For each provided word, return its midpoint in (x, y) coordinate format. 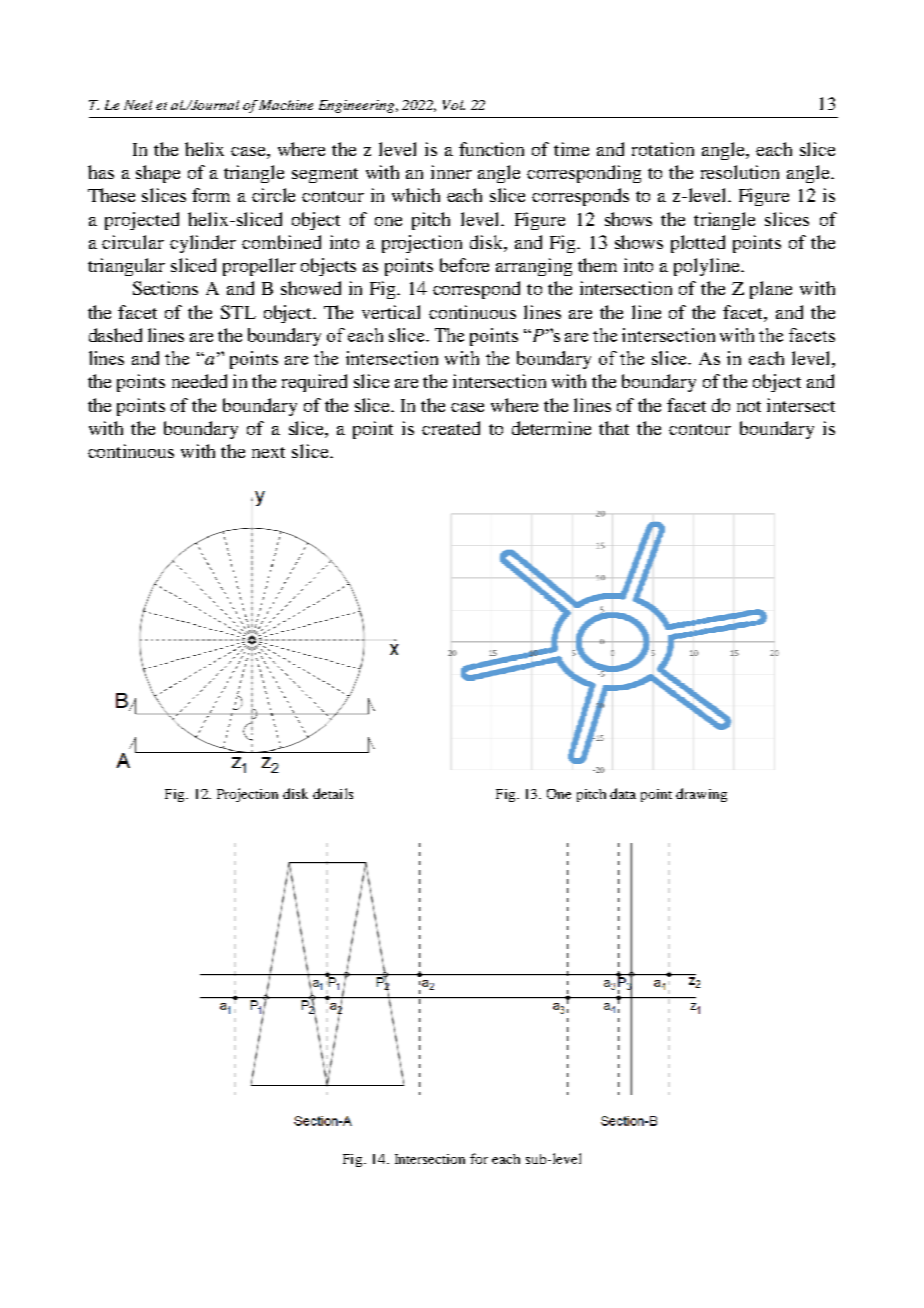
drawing (701, 795)
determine (551, 428)
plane (771, 290)
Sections (165, 288)
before (464, 265)
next (268, 452)
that (614, 428)
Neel (138, 105)
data (623, 793)
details (333, 793)
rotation (663, 149)
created (451, 428)
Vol (454, 105)
